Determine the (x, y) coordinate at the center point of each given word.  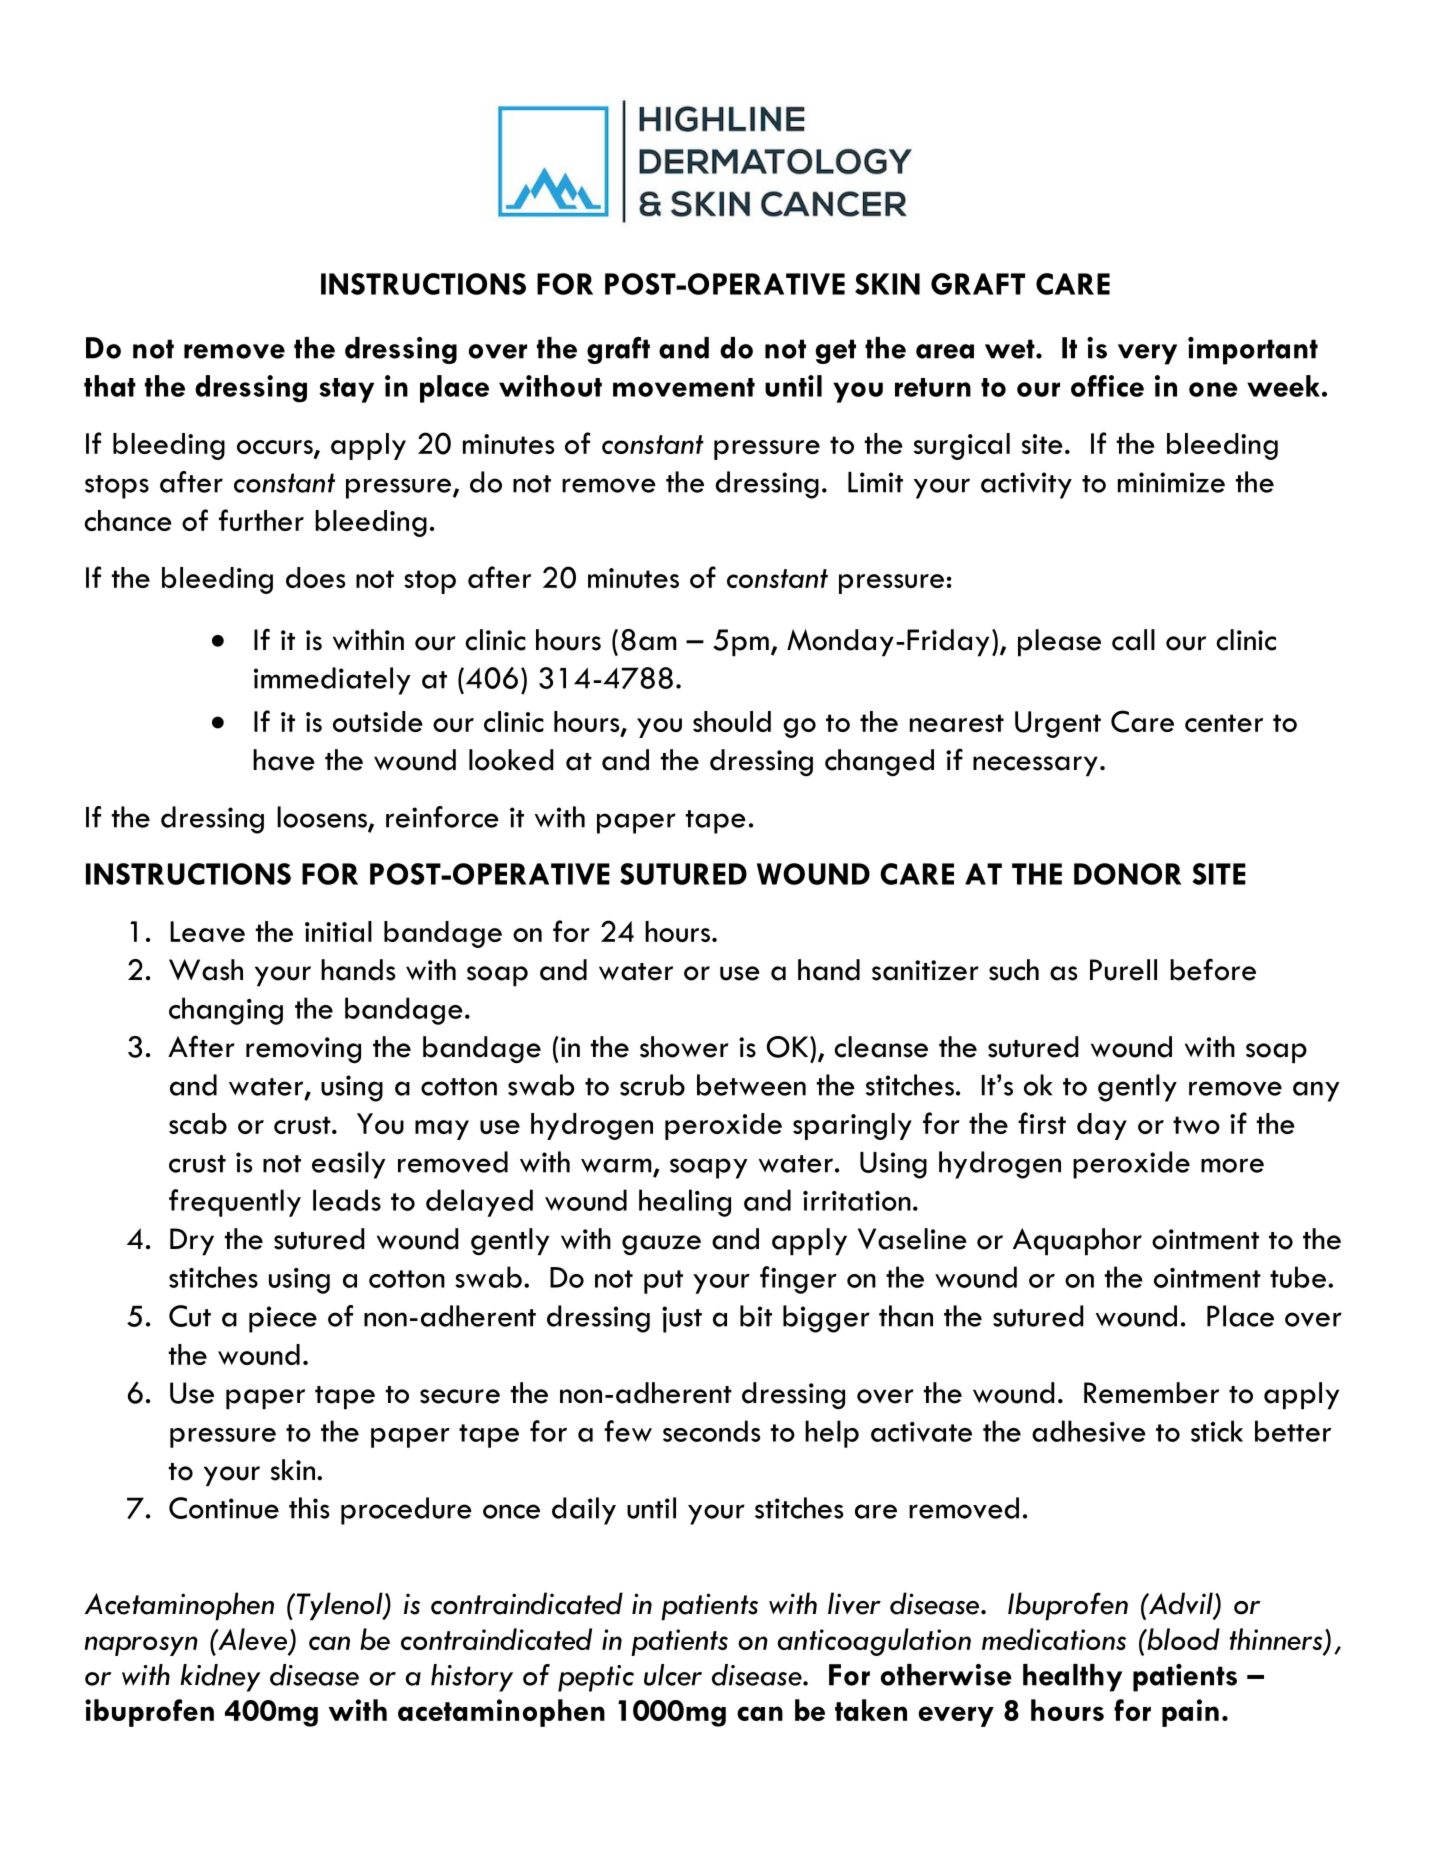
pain (1190, 1713)
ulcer (673, 1675)
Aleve (253, 1640)
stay (346, 390)
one (1213, 389)
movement (684, 387)
